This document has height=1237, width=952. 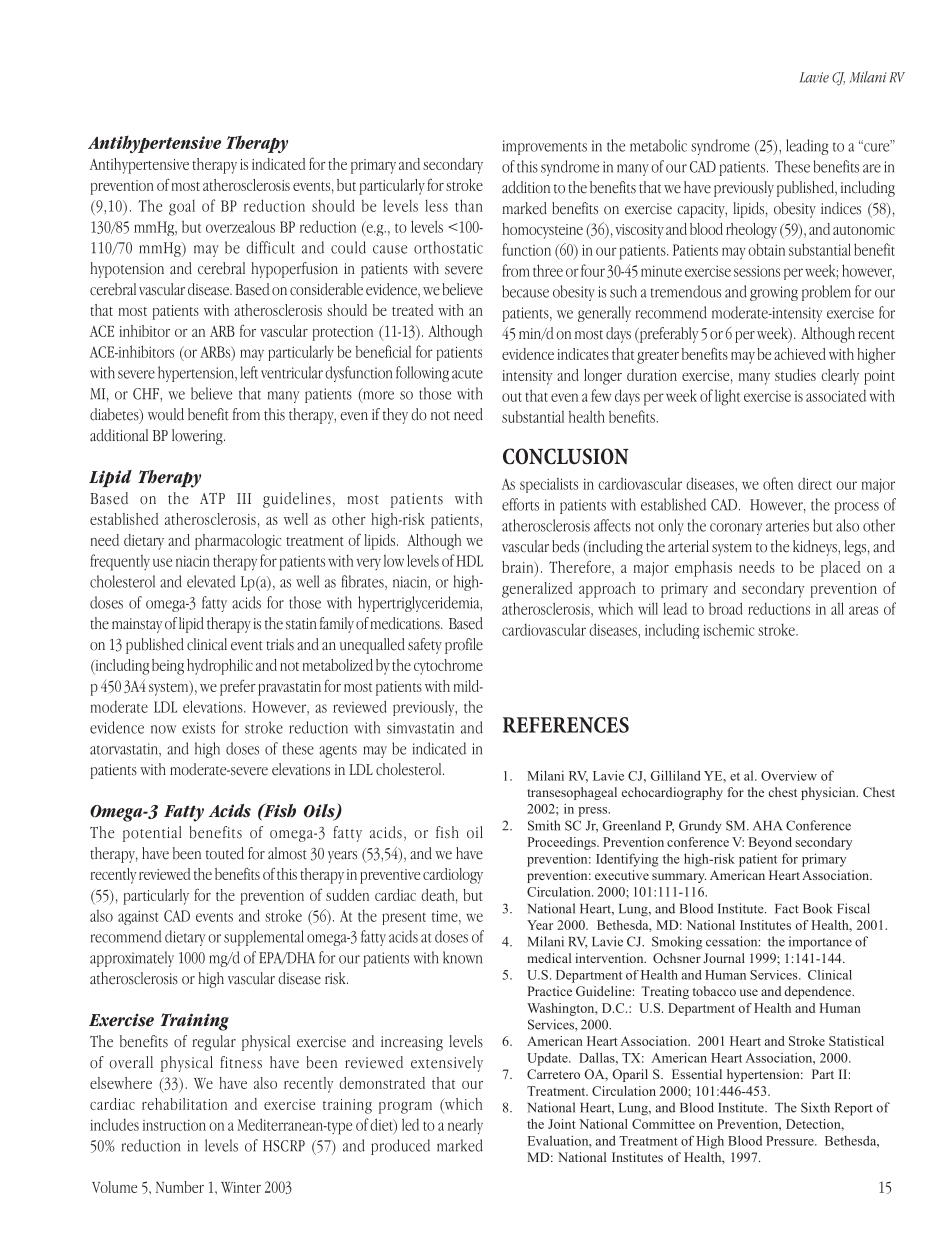 I want to click on cardiology, so click(x=453, y=876).
